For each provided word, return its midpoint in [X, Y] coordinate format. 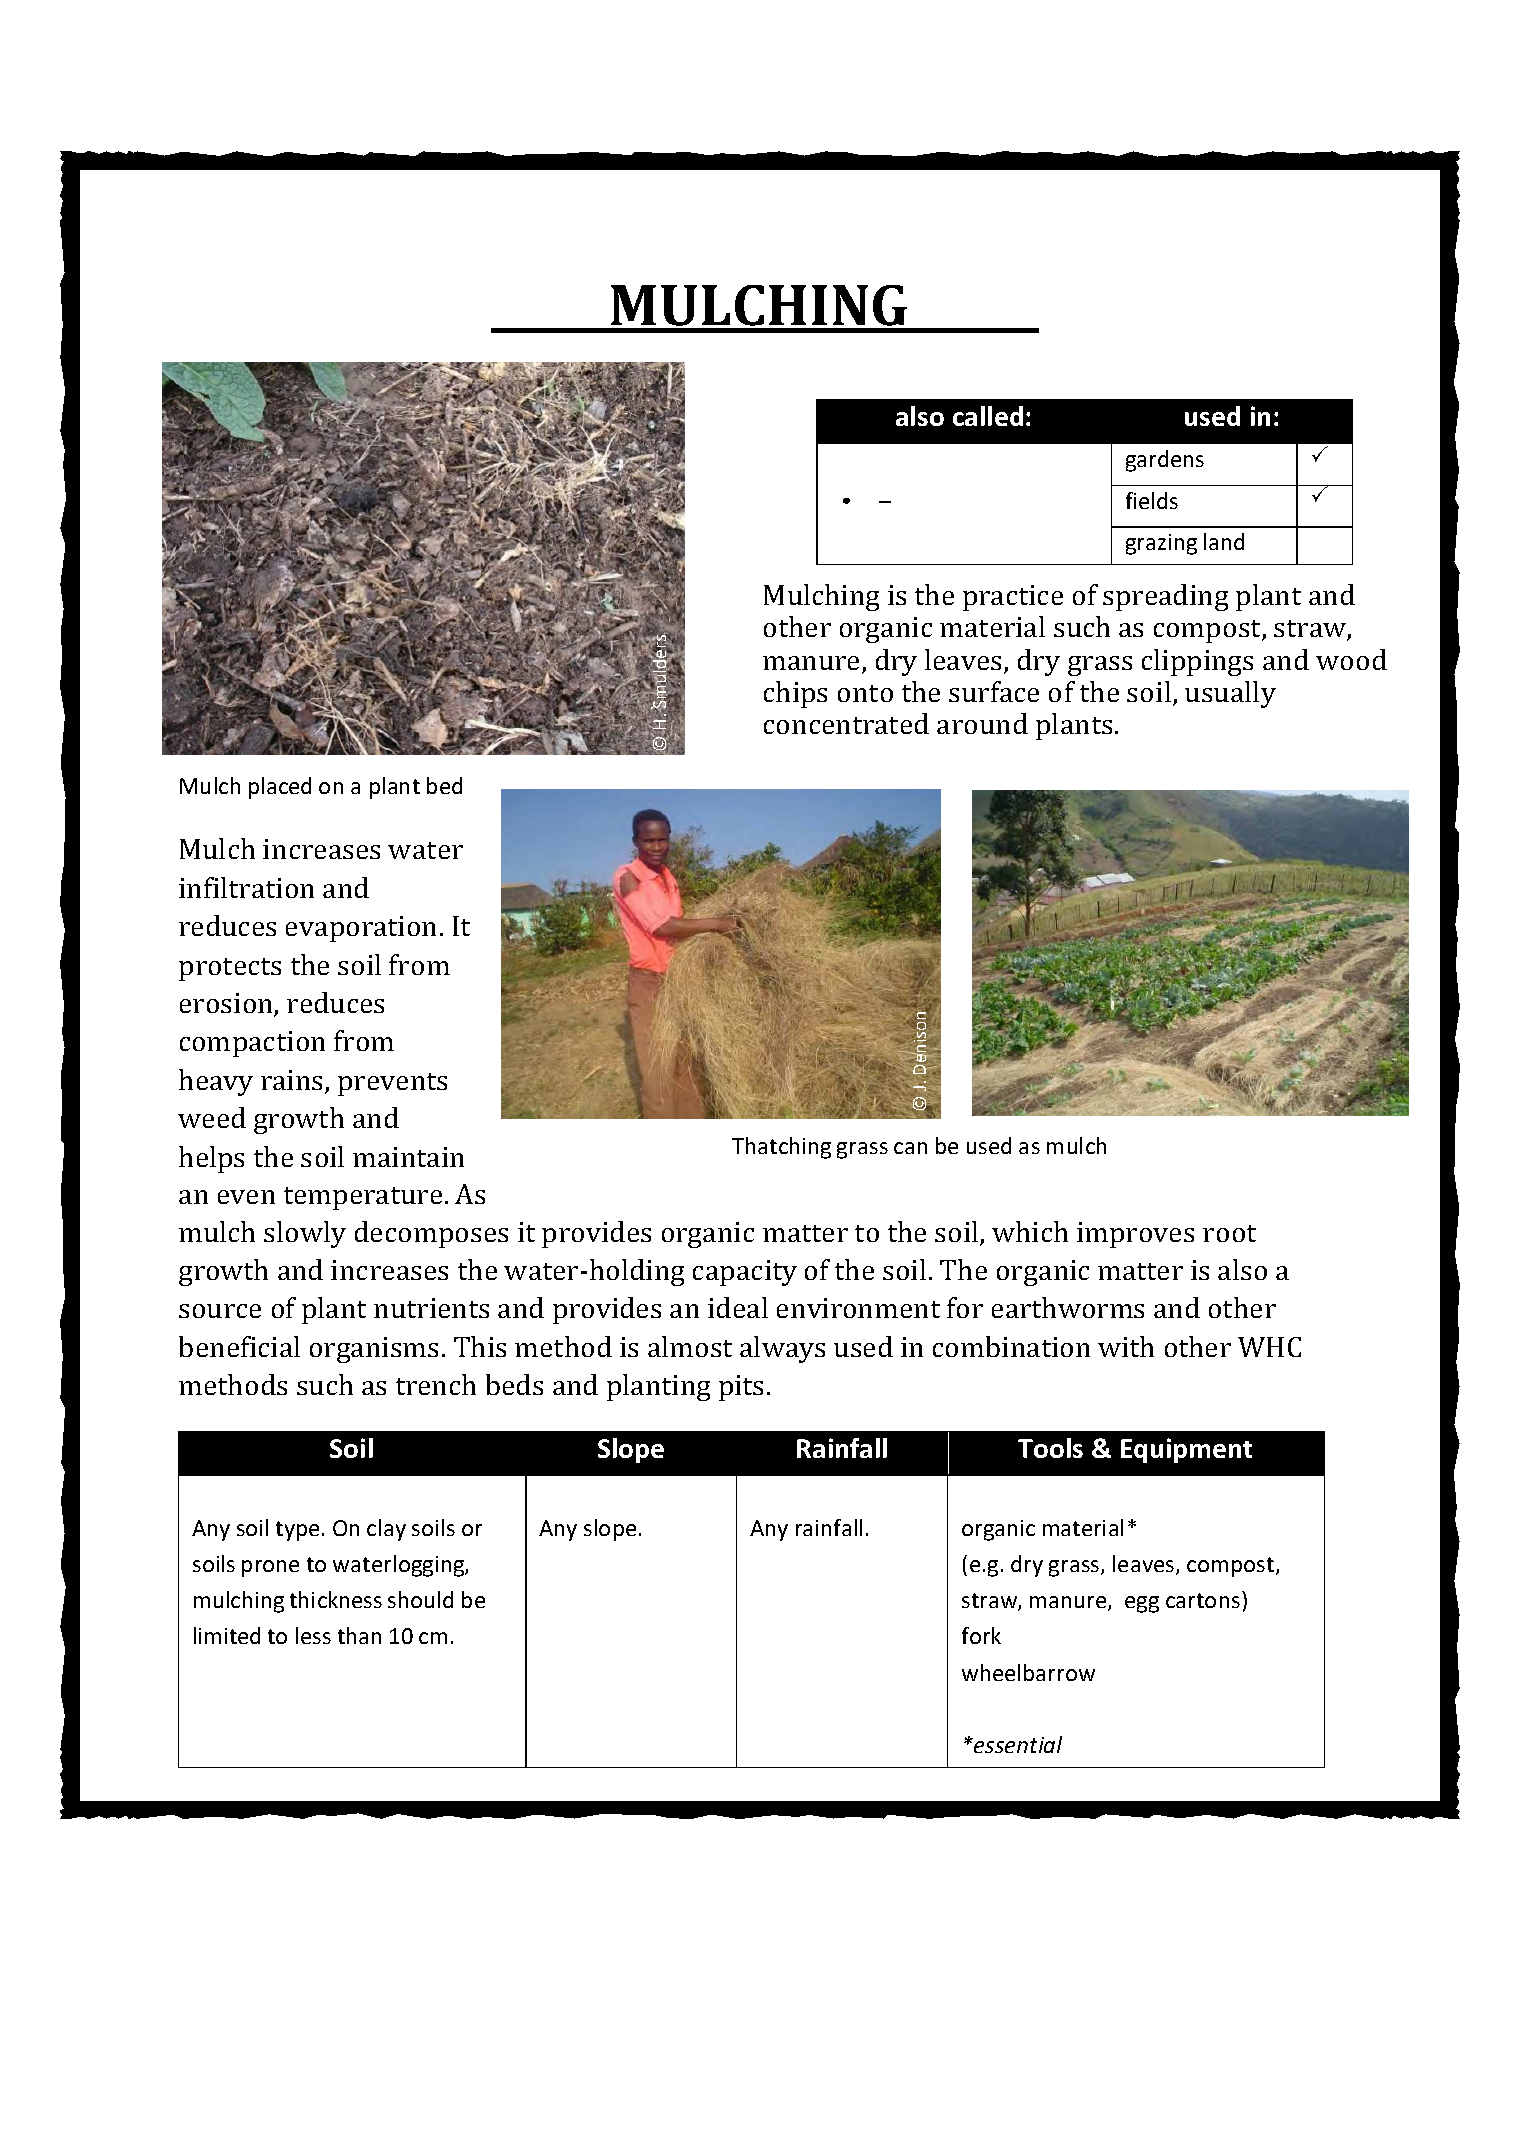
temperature [363, 1198]
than [359, 1635]
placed [280, 788]
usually [1230, 694]
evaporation [361, 929]
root [1229, 1233]
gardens [1165, 461]
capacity [745, 1273]
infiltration [246, 887]
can [910, 1148]
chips [795, 694]
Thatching [781, 1148]
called [988, 416]
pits [741, 1388]
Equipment [1186, 1450]
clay [386, 1530]
